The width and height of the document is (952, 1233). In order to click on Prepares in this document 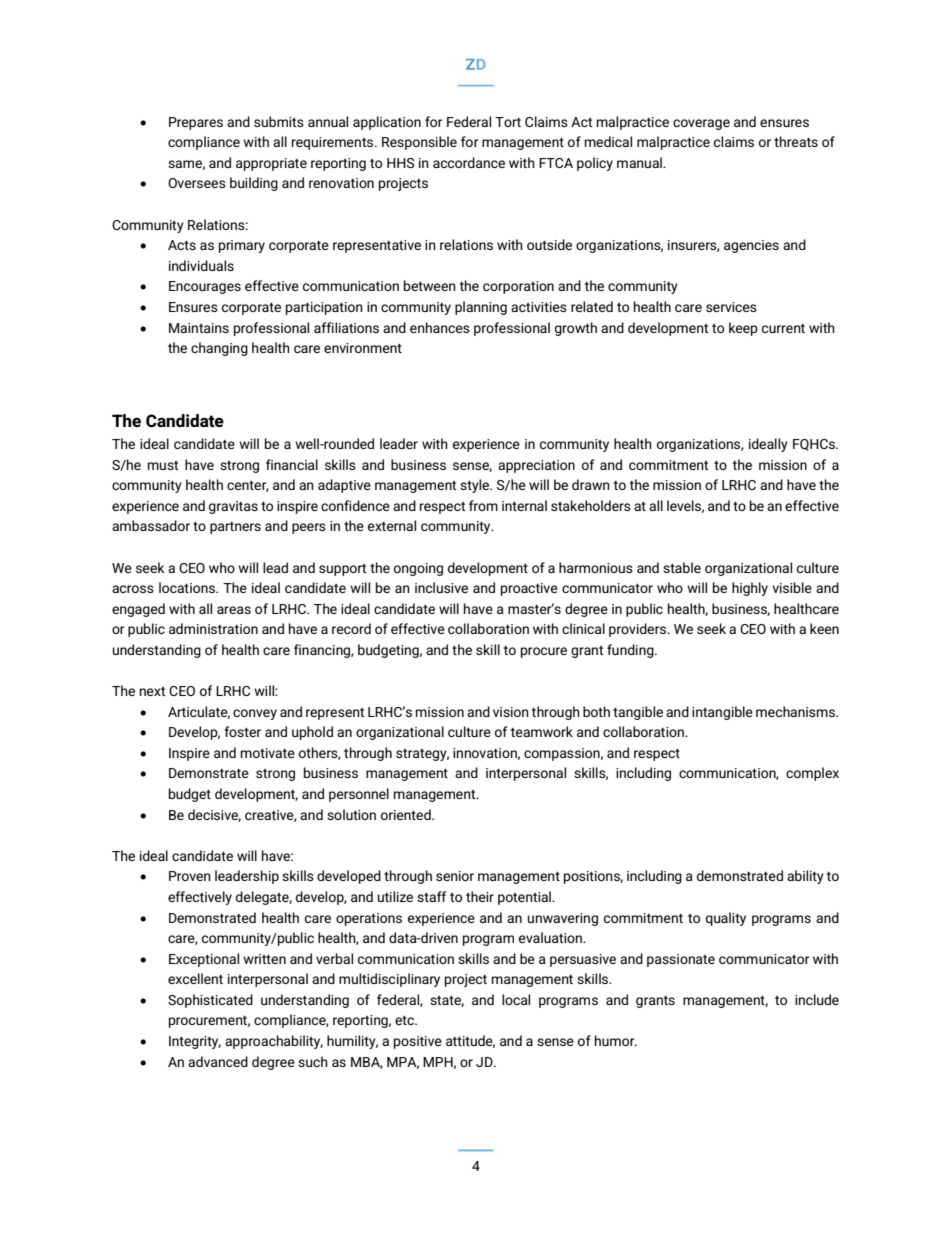, I will do `click(196, 123)`.
